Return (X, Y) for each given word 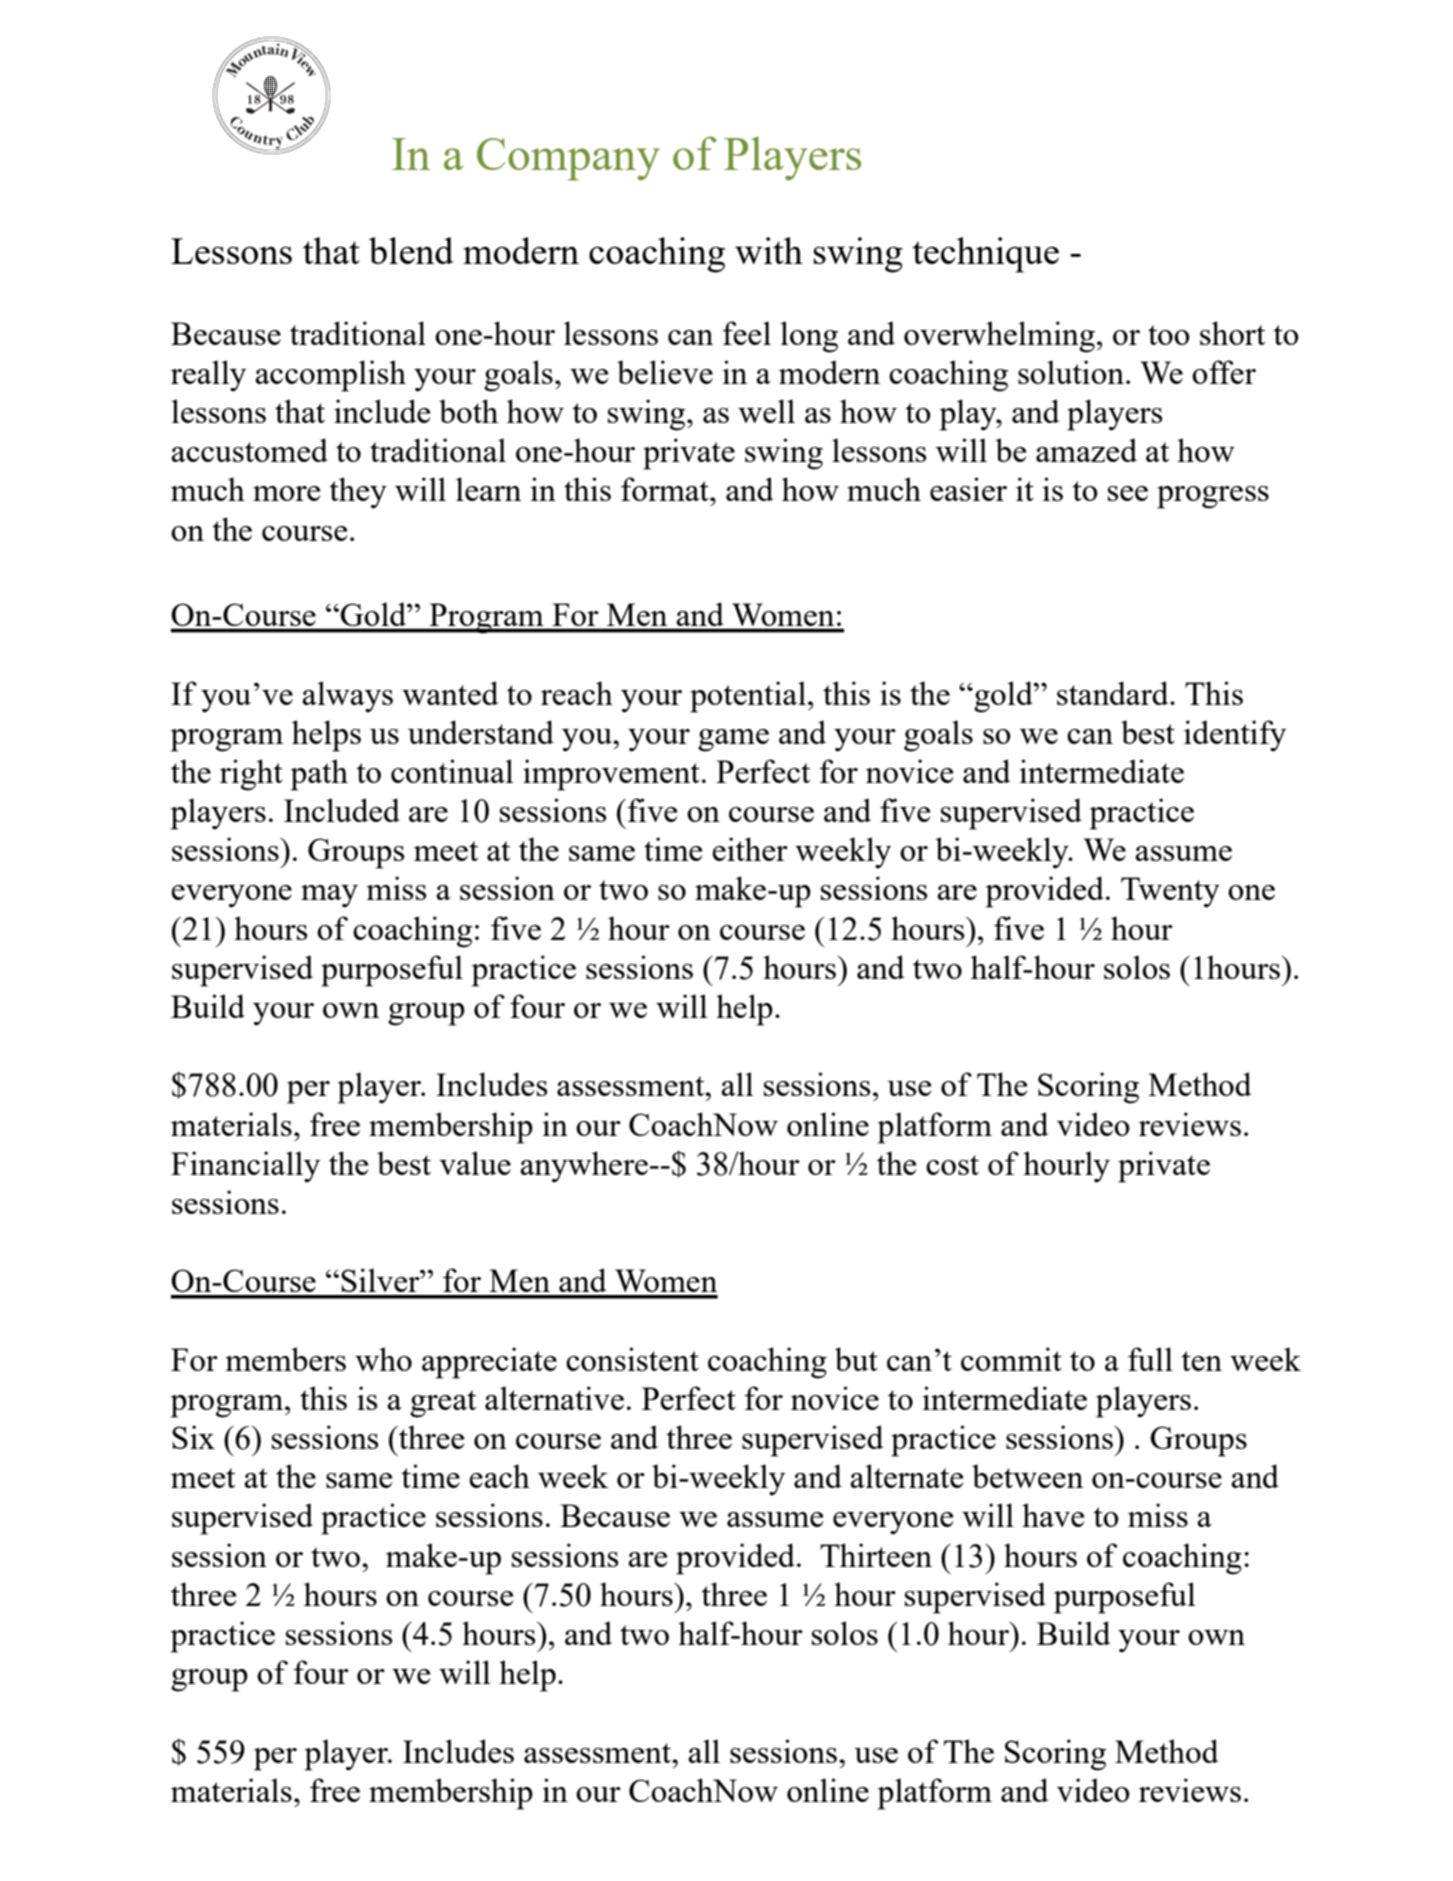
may (329, 896)
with (769, 250)
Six (193, 1437)
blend (411, 250)
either (750, 849)
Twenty (1170, 892)
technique (985, 255)
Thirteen (876, 1555)
